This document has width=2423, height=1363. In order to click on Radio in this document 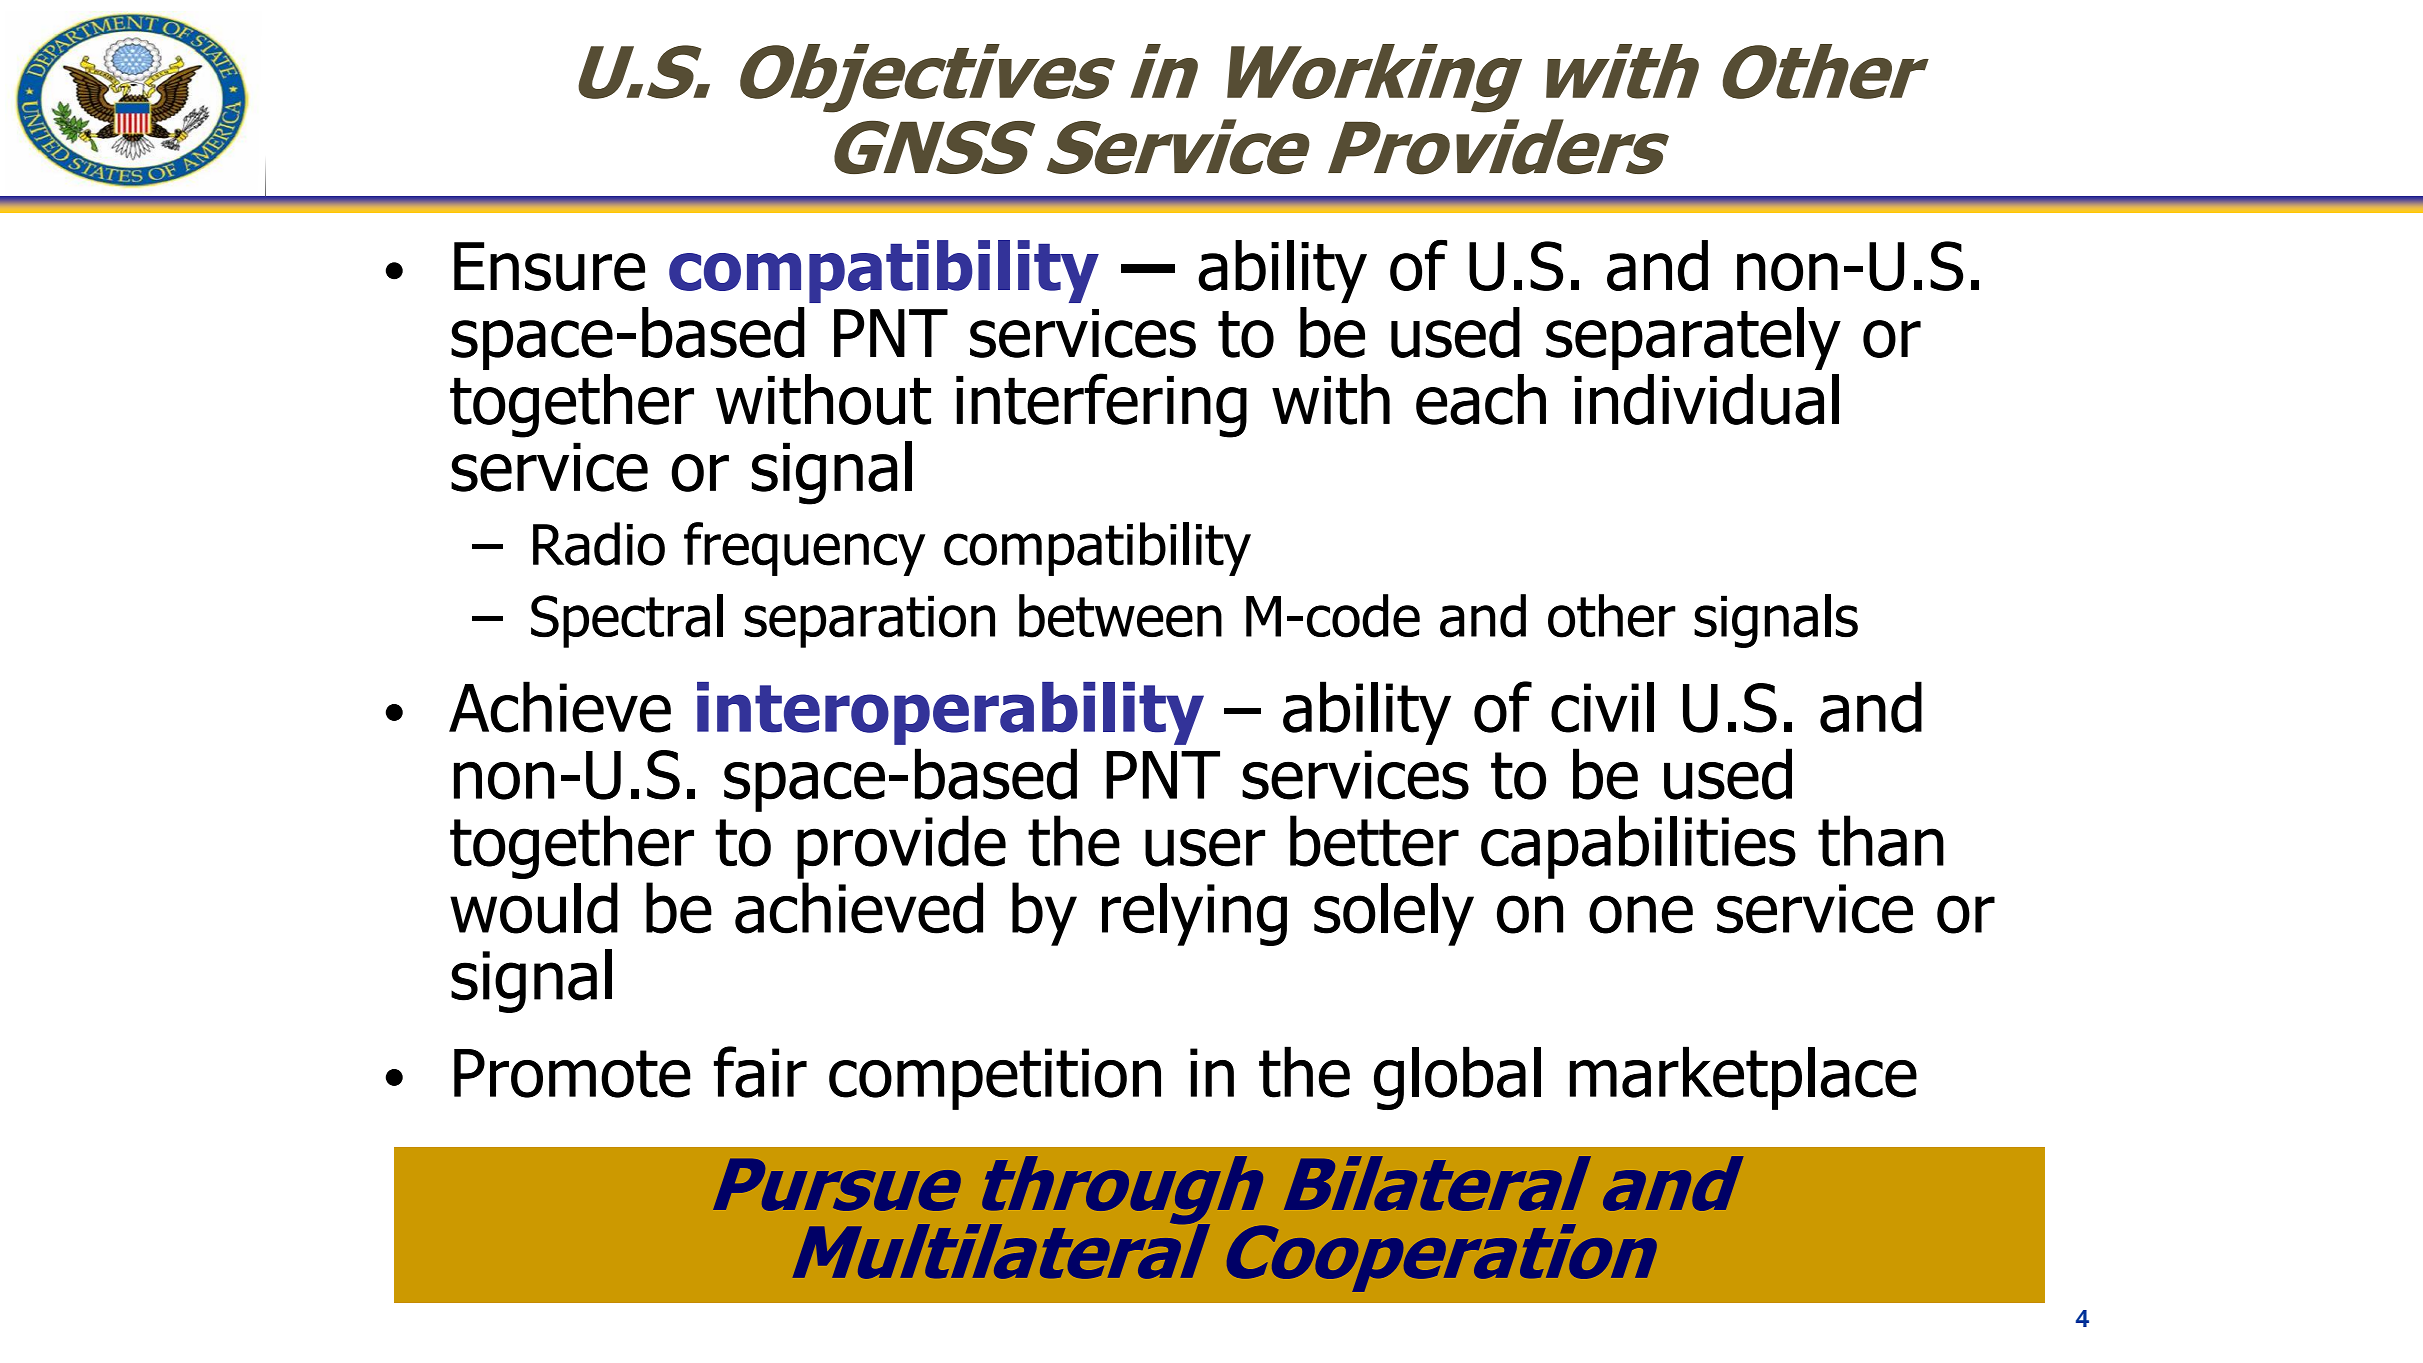, I will do `click(599, 544)`.
